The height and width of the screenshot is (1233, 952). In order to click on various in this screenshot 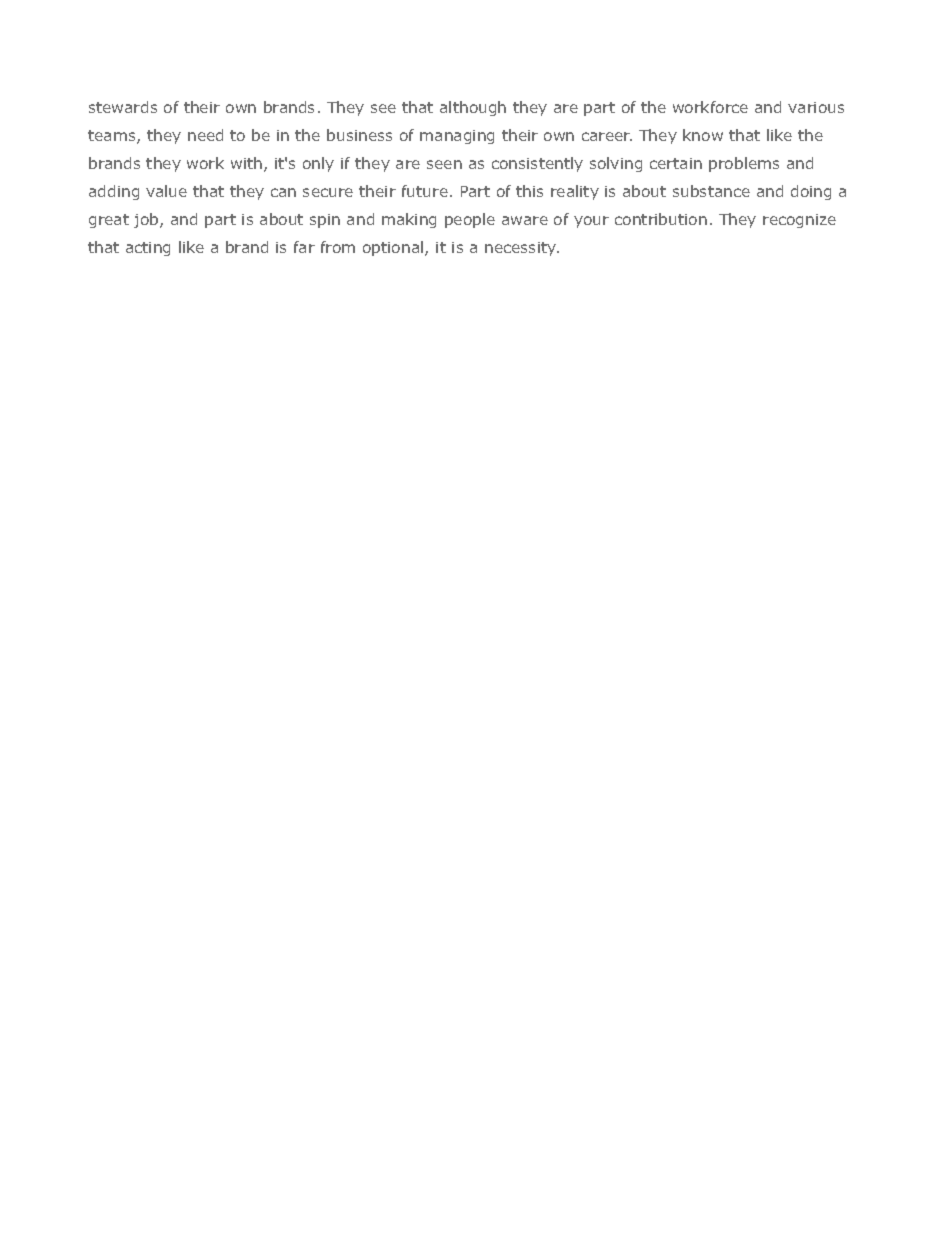, I will do `click(816, 107)`.
